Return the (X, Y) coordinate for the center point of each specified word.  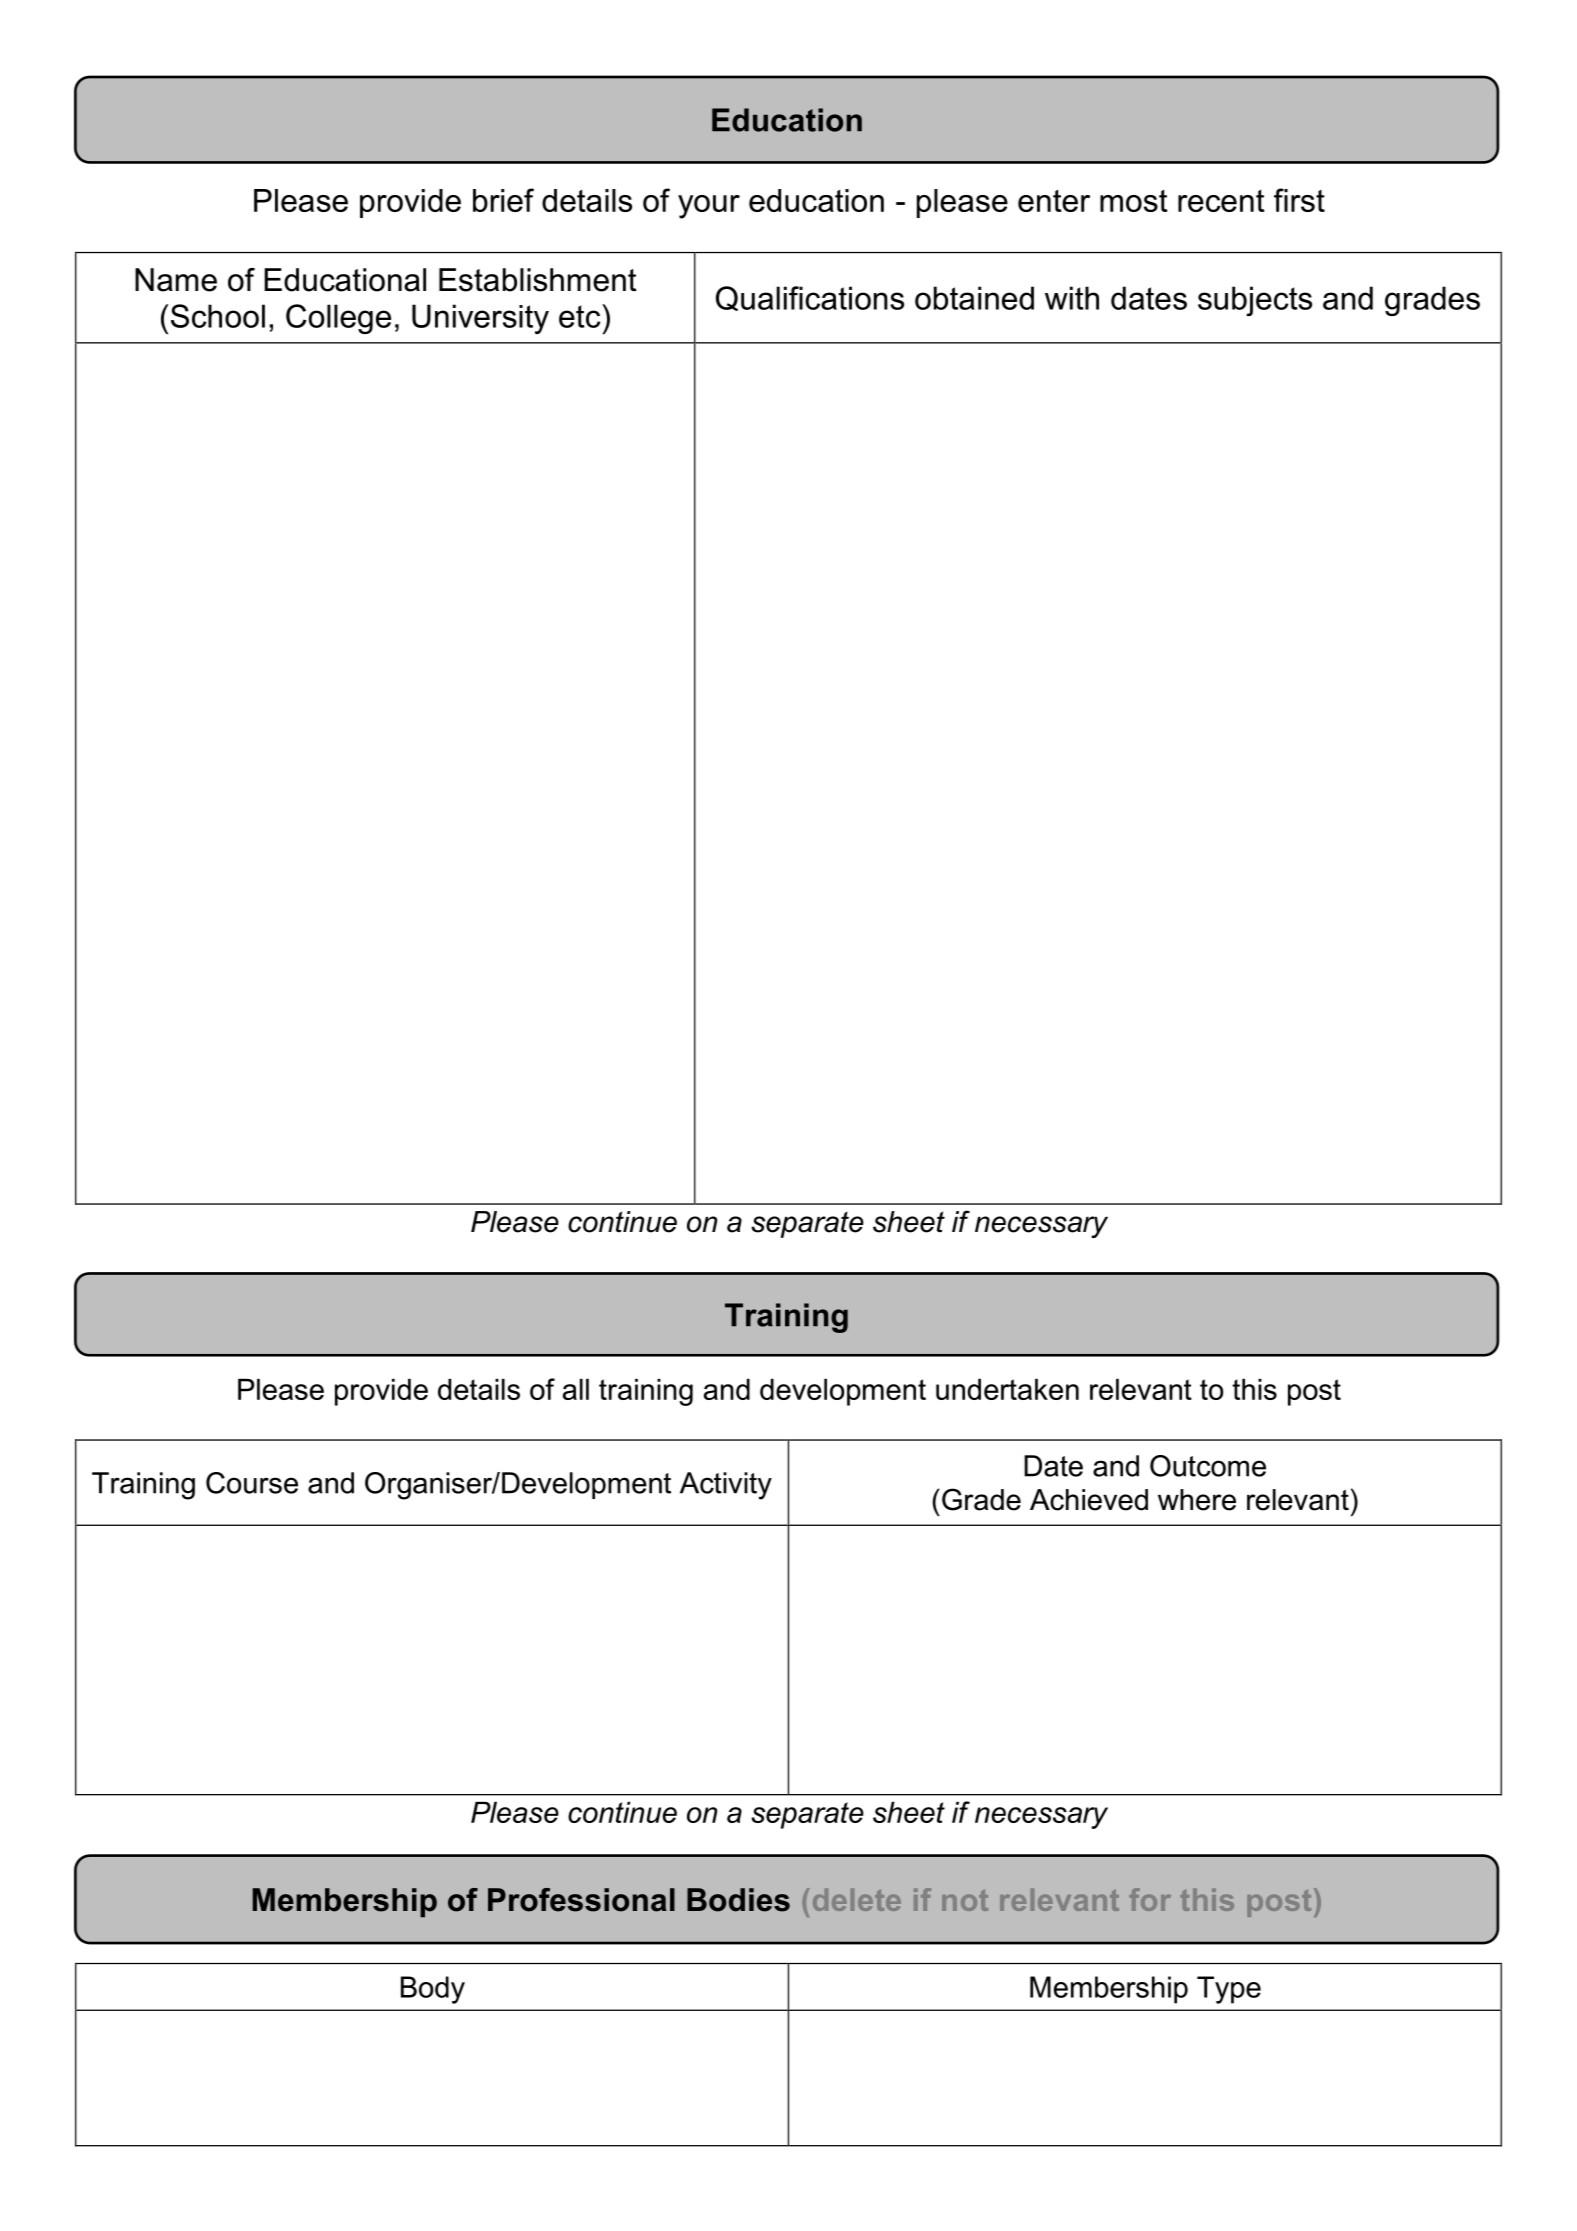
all (576, 1389)
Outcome (1208, 1466)
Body (433, 1990)
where (1197, 1500)
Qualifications (810, 298)
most (1134, 201)
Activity (726, 1486)
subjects (1255, 301)
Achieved (1089, 1500)
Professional (581, 1900)
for (1150, 1899)
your (709, 207)
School (218, 316)
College (338, 319)
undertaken (1007, 1389)
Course (252, 1483)
